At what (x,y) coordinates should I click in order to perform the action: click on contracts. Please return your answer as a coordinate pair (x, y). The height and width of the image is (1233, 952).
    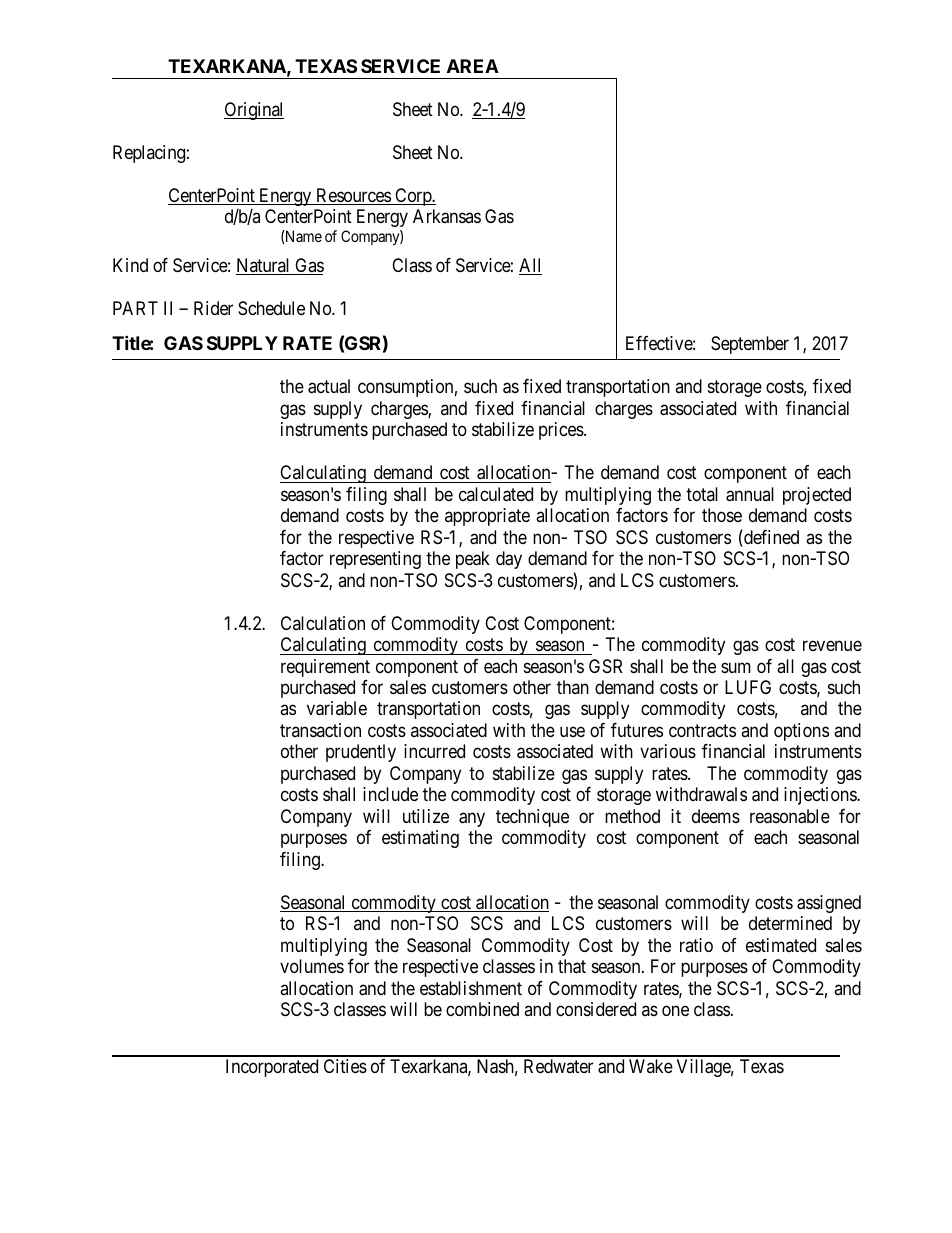
    Looking at the image, I should click on (702, 731).
